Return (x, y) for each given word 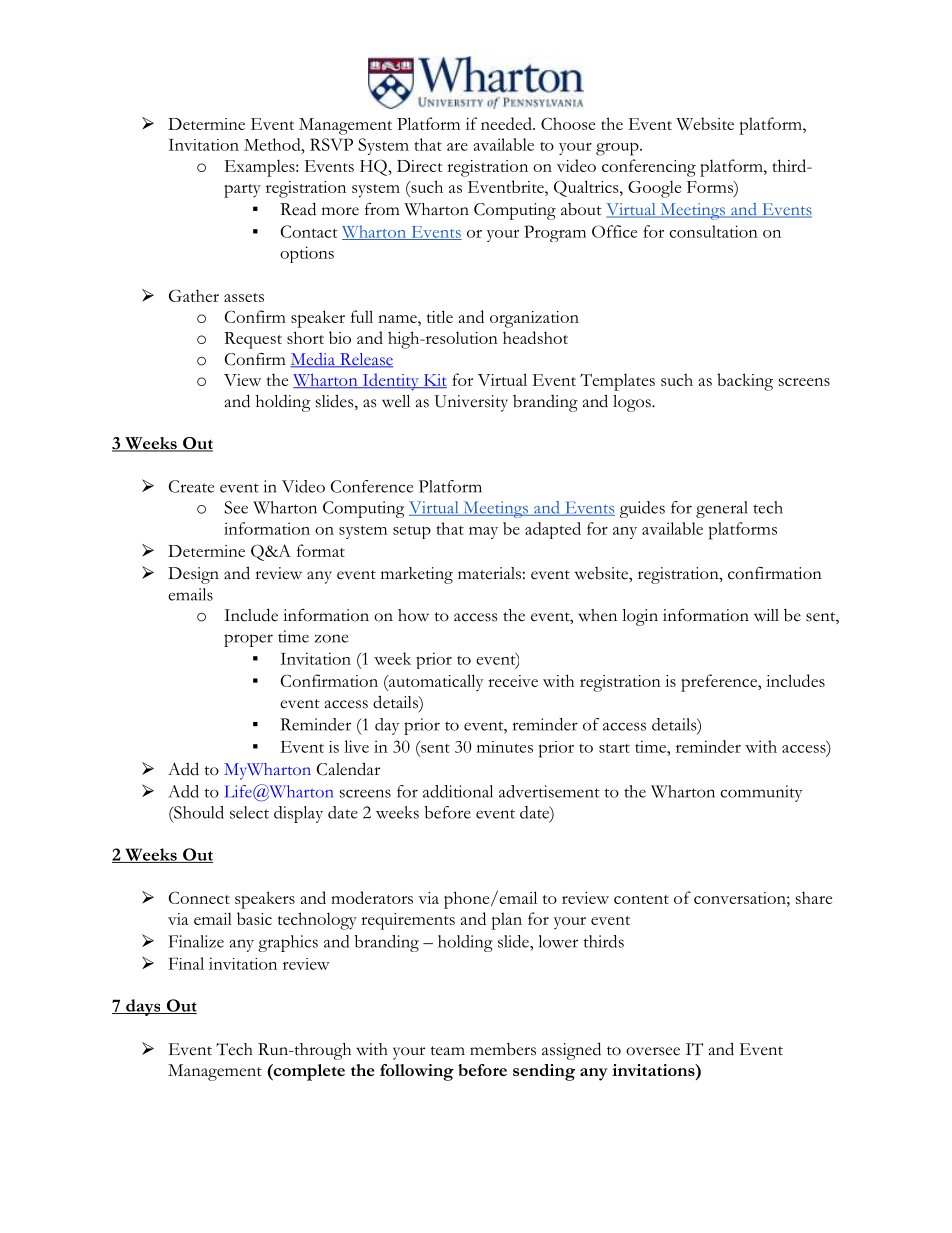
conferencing (649, 168)
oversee (653, 1051)
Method (273, 144)
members (503, 1049)
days (143, 1007)
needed (507, 123)
